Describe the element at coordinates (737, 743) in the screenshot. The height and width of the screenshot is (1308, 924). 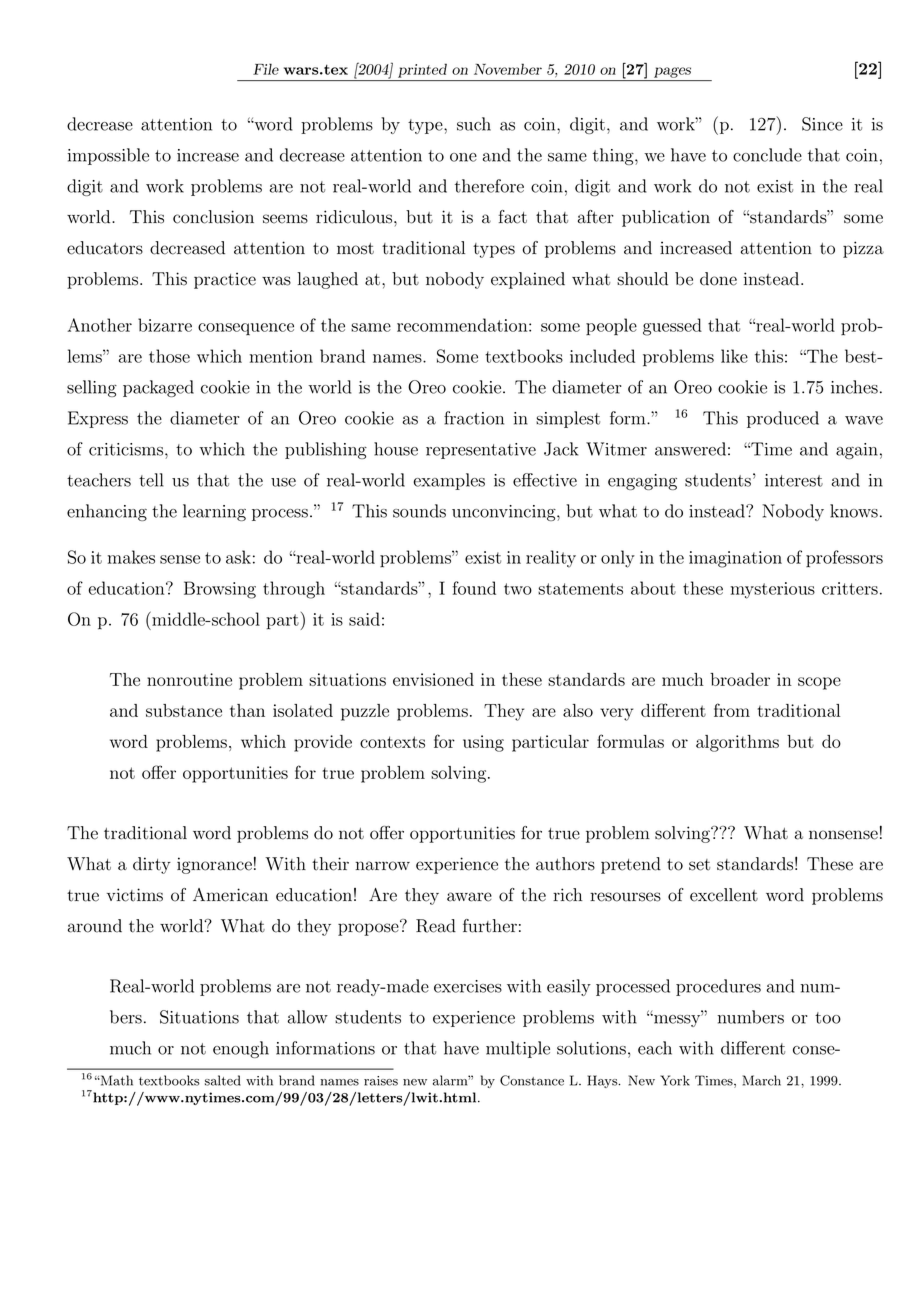
I see `algorithms` at that location.
